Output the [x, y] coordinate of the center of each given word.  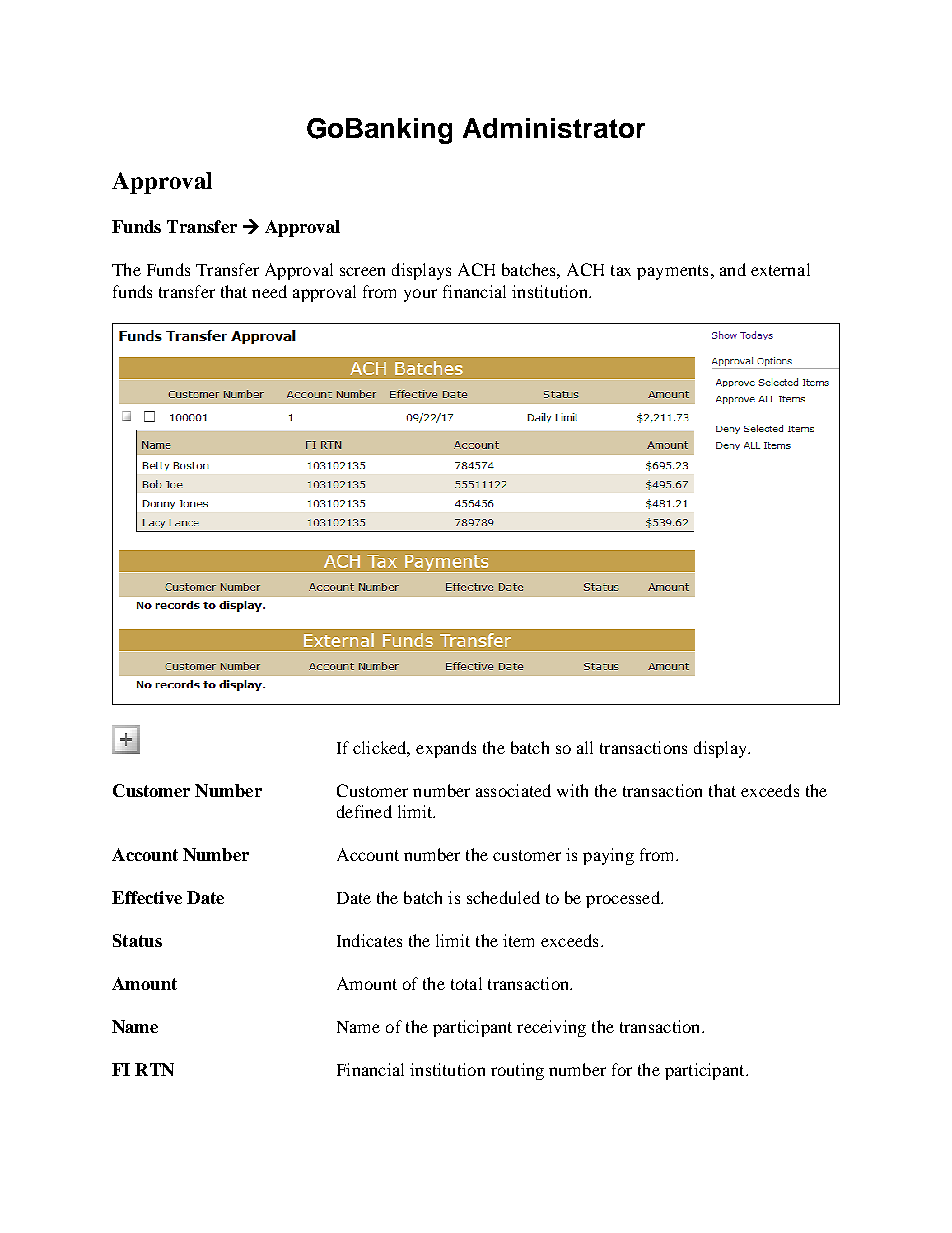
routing [517, 1071]
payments [672, 272]
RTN [154, 1069]
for [622, 1069]
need [269, 291]
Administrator [554, 128]
